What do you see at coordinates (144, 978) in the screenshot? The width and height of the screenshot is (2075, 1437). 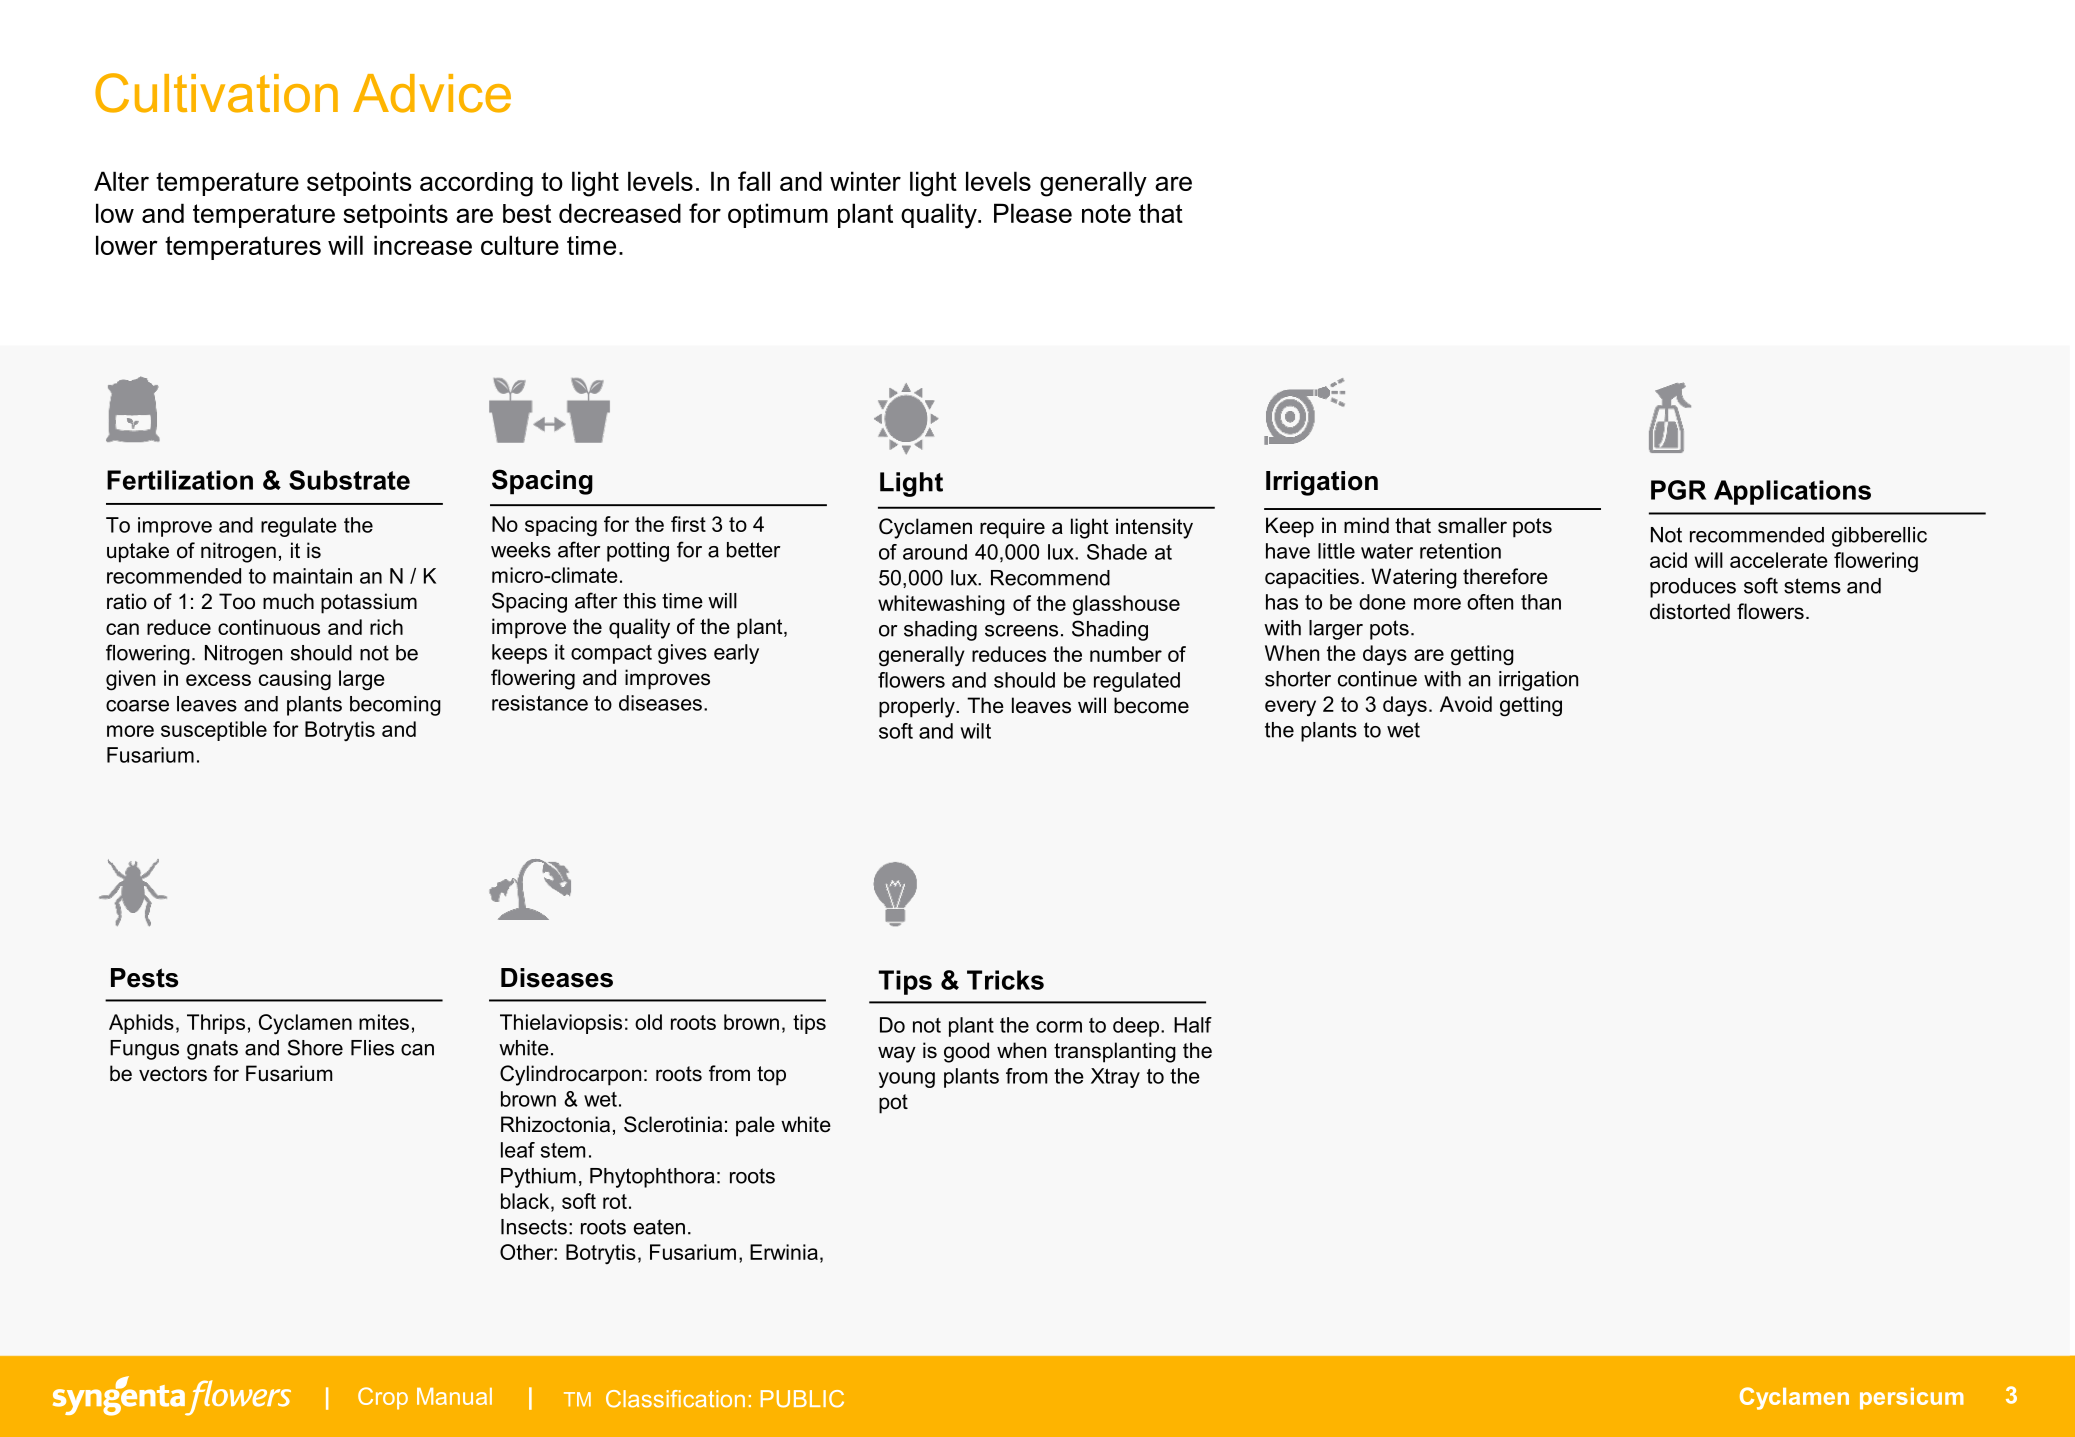 I see `Pests` at bounding box center [144, 978].
